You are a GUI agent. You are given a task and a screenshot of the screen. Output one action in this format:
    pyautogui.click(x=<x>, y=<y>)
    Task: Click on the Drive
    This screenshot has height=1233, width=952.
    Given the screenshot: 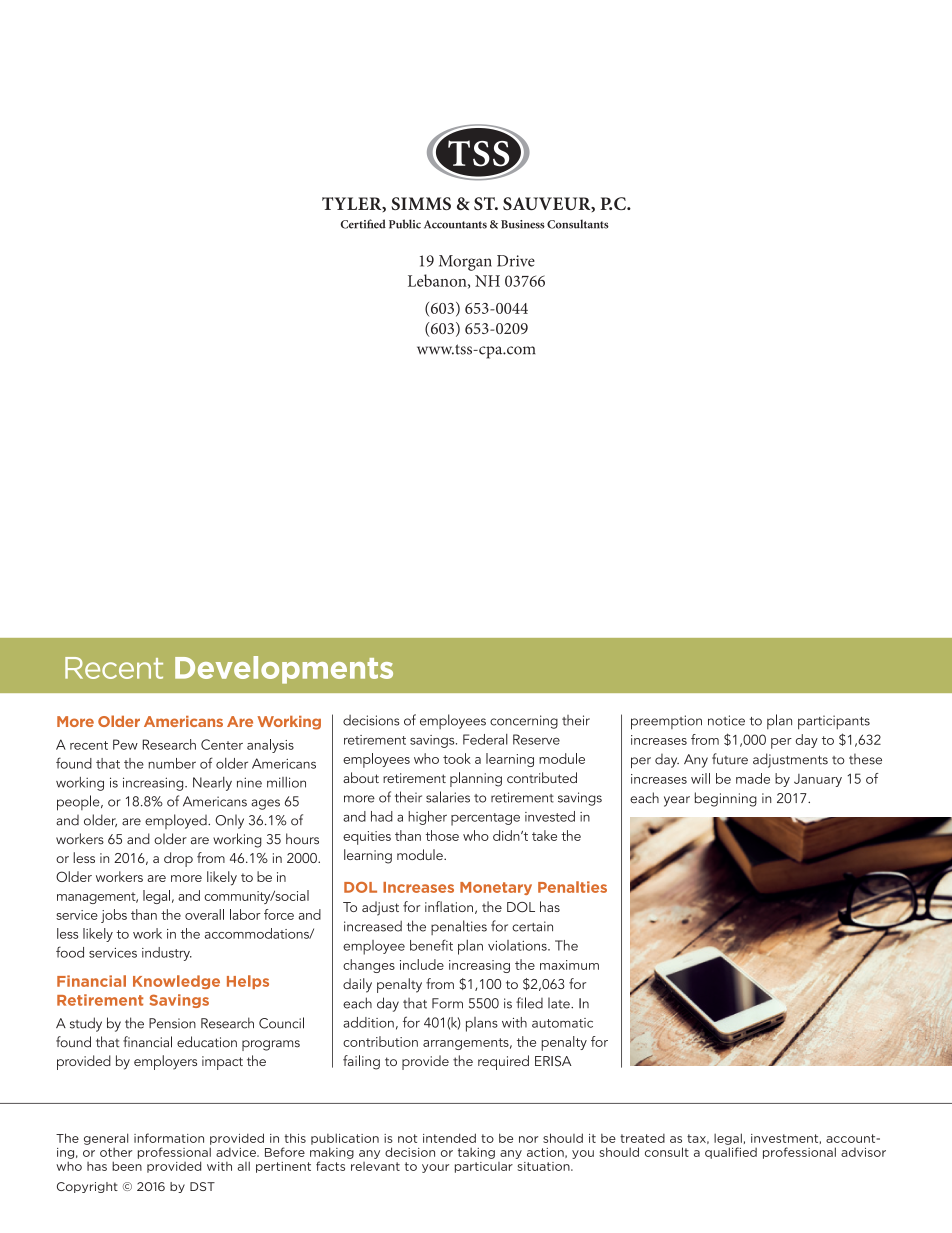 What is the action you would take?
    pyautogui.click(x=516, y=261)
